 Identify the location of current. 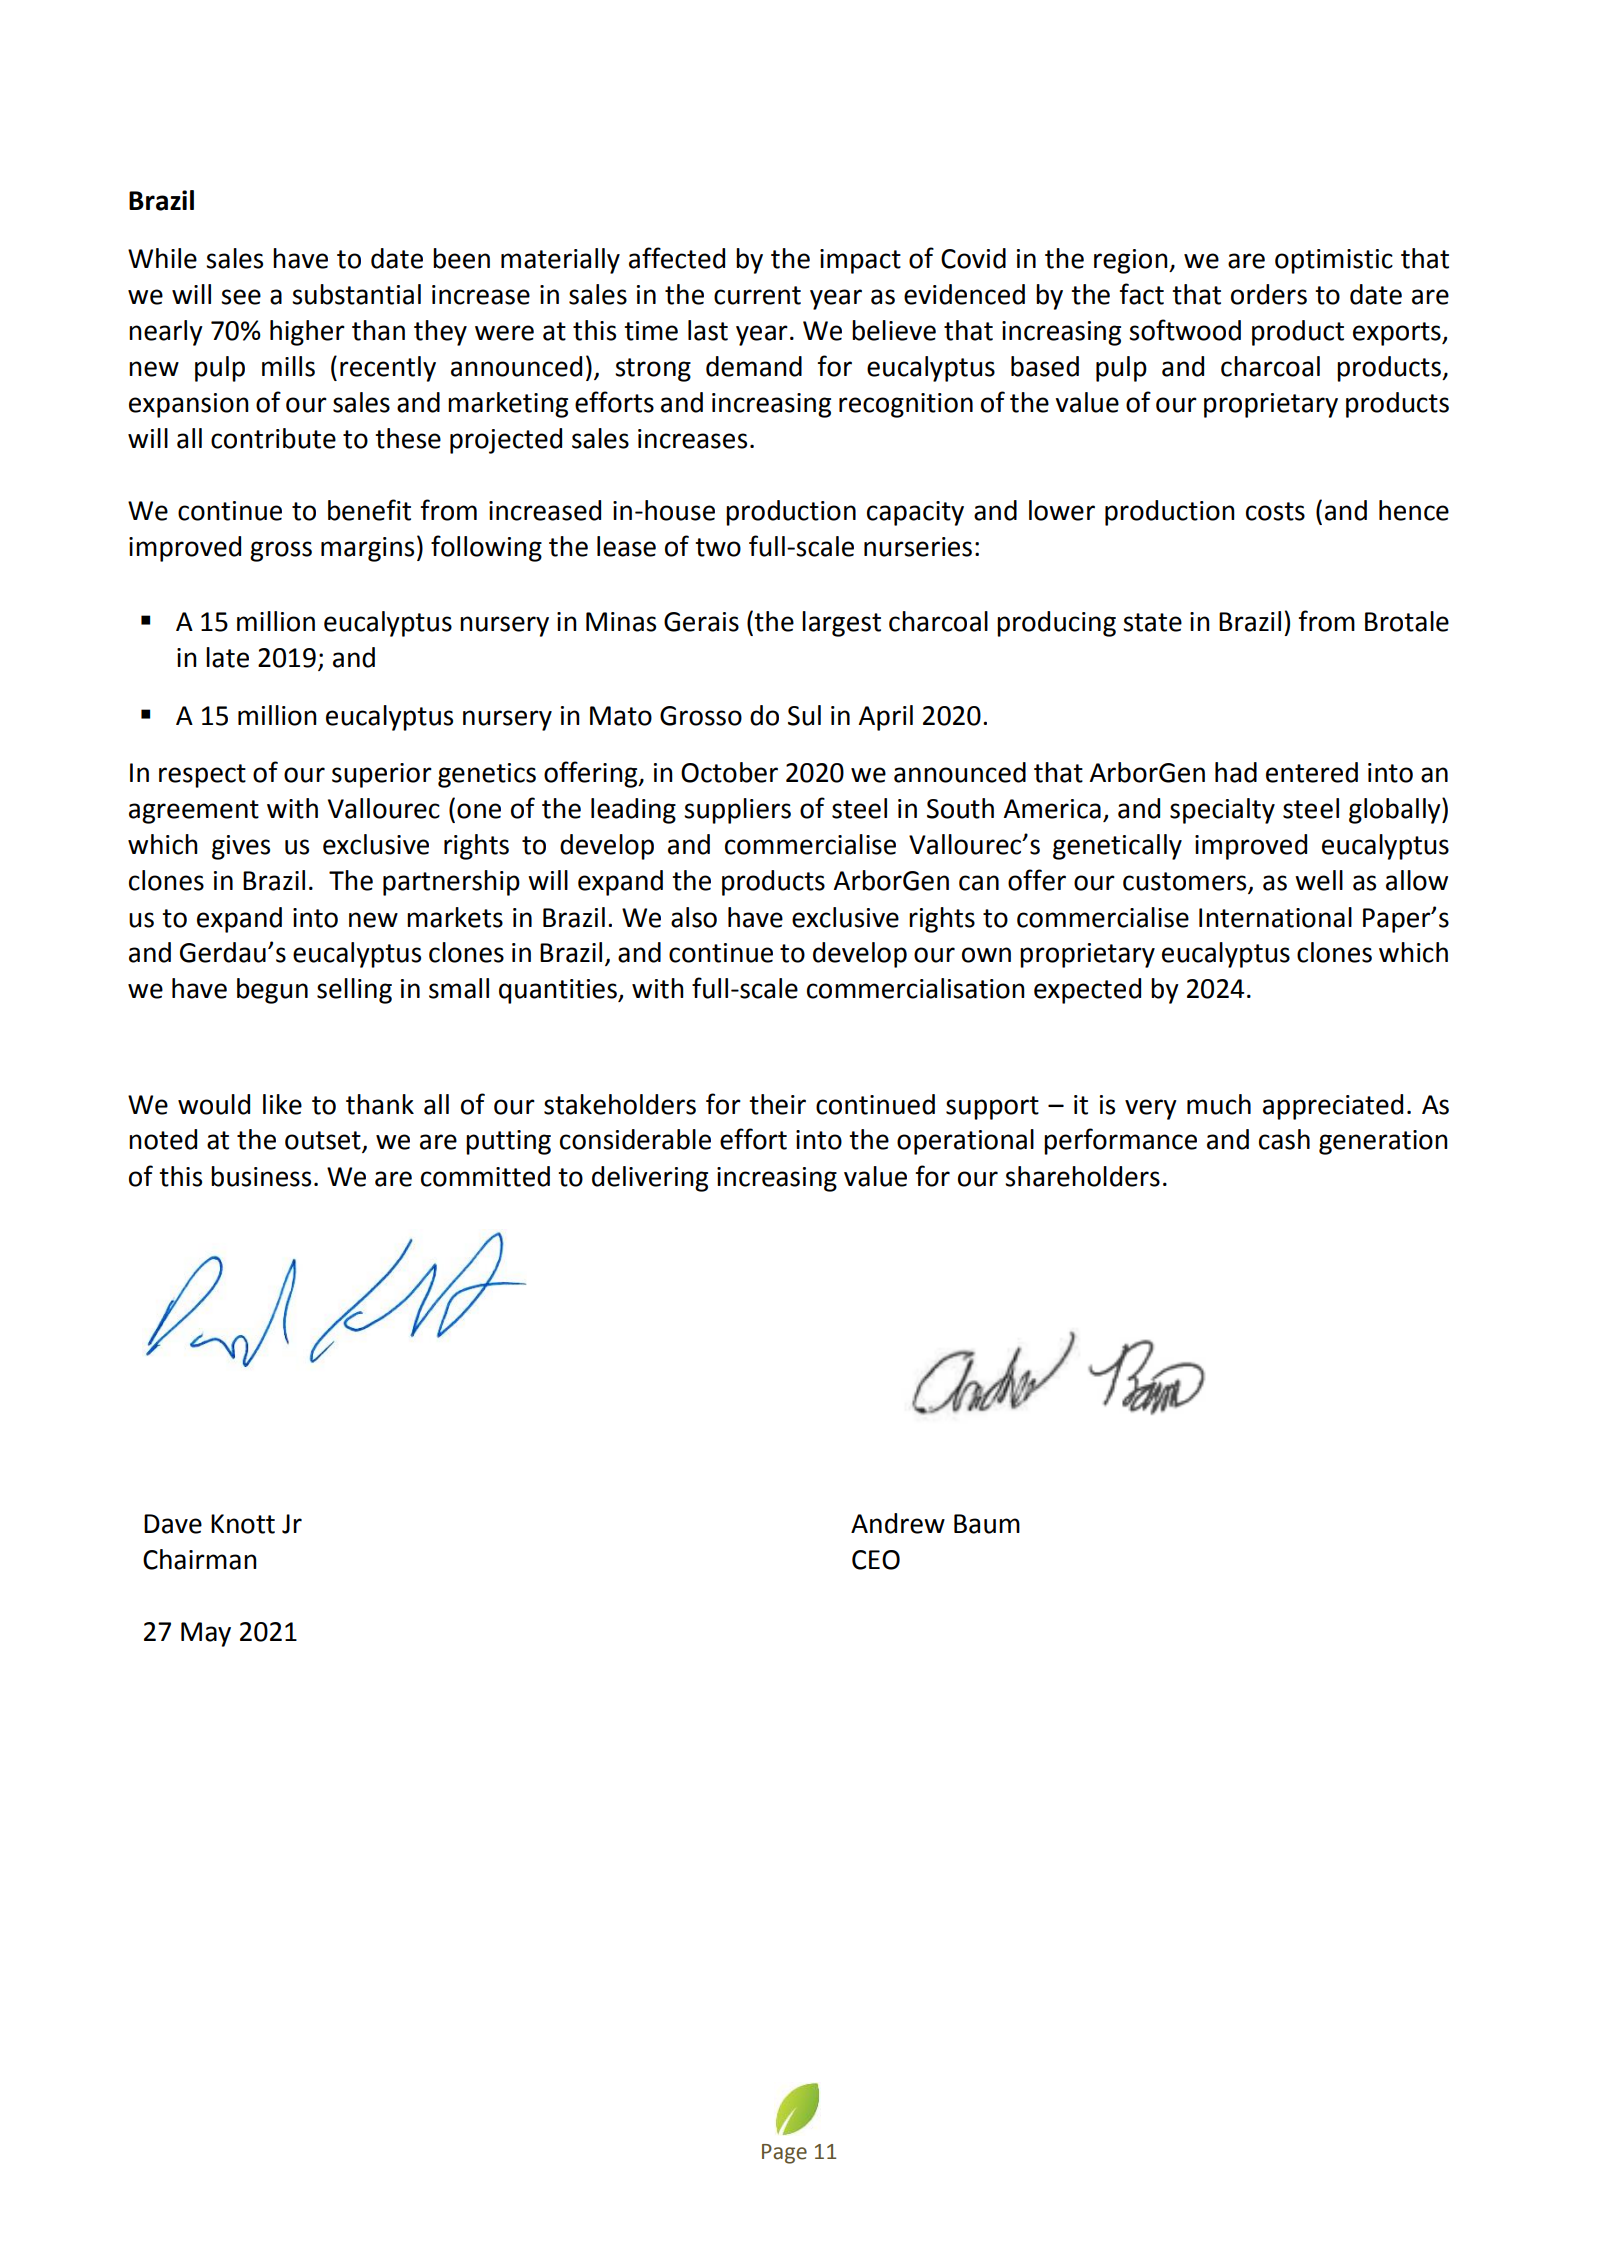
(757, 295).
